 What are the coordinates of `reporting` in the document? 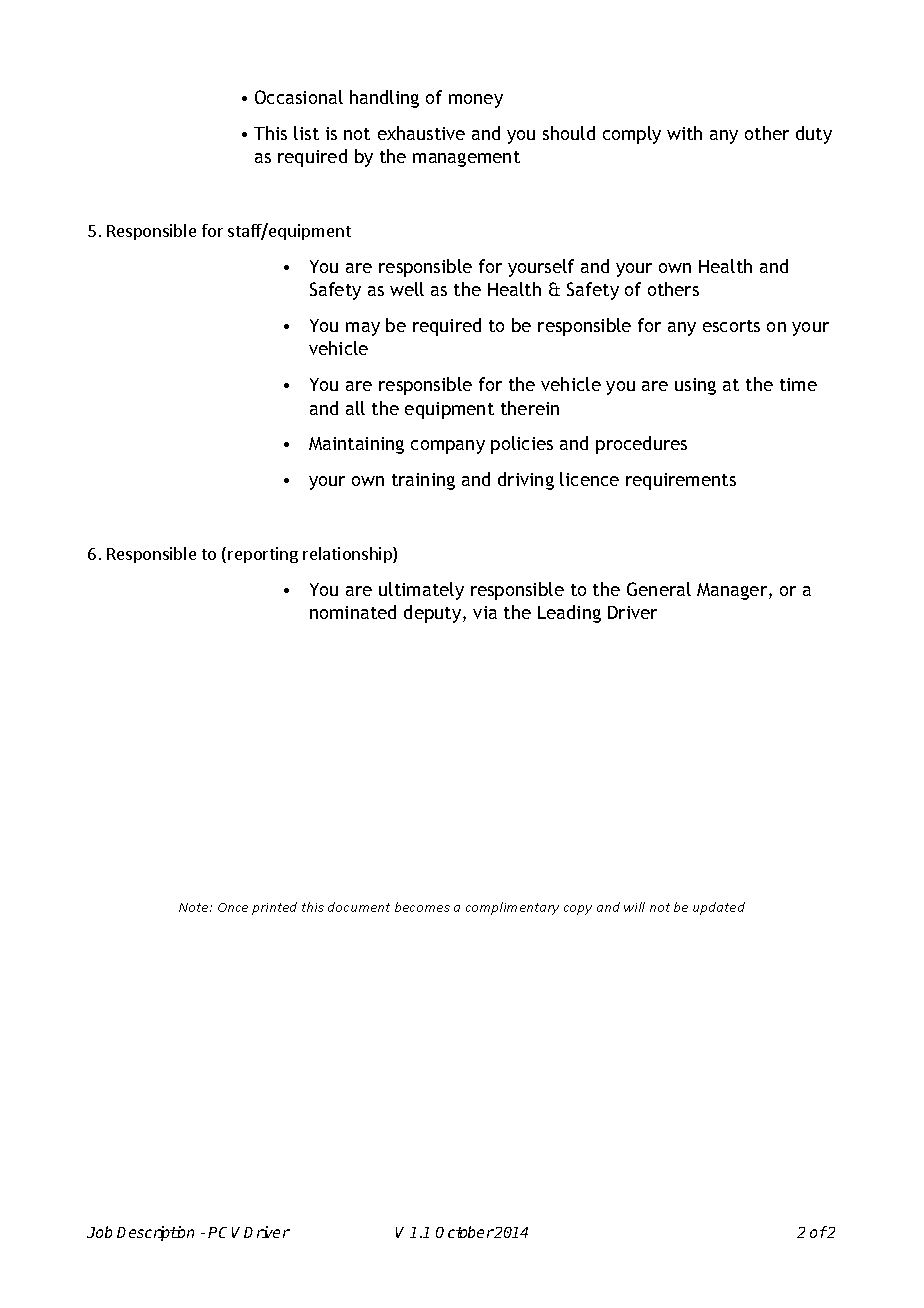 It's located at (263, 555).
